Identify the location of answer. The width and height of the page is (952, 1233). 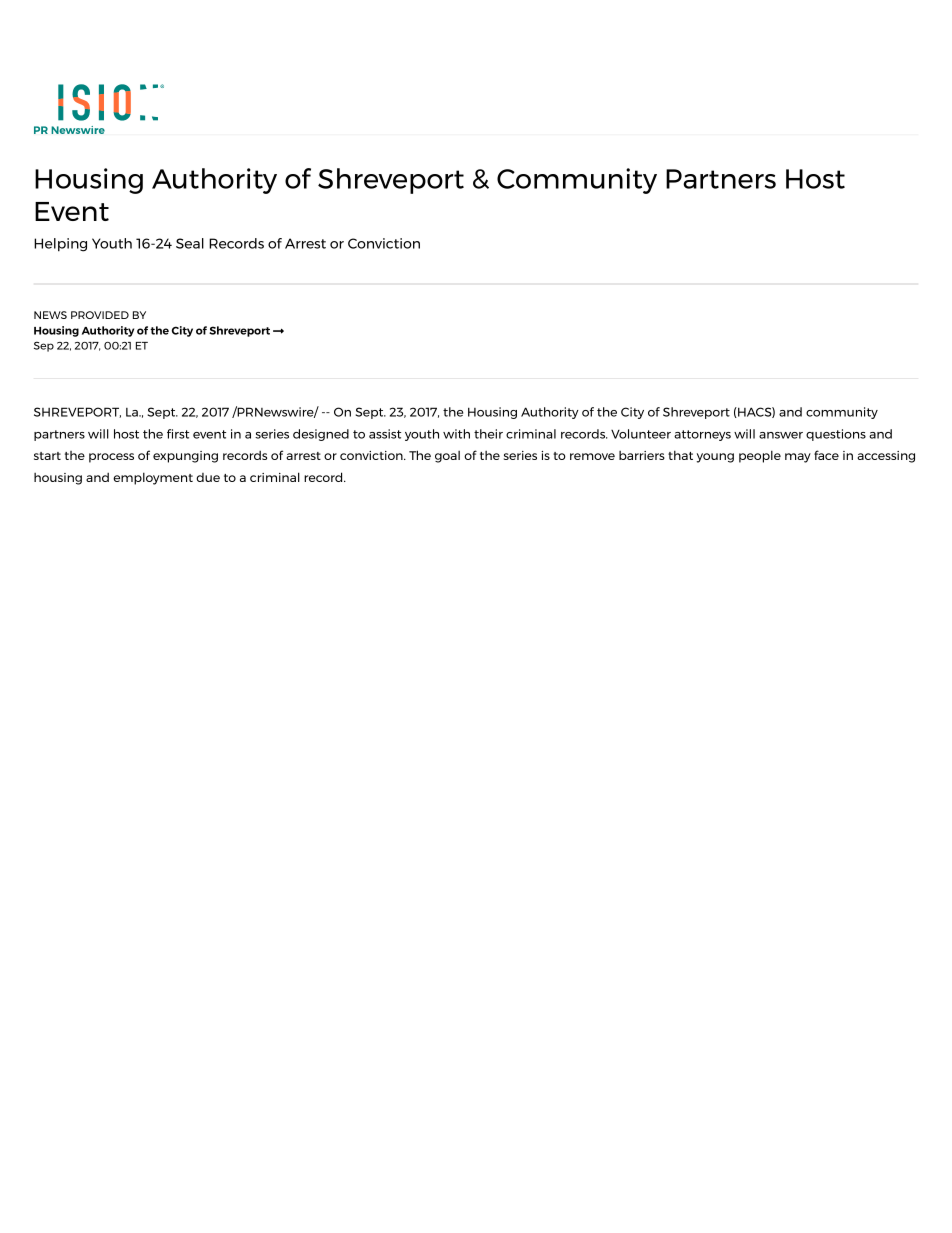
(781, 435).
